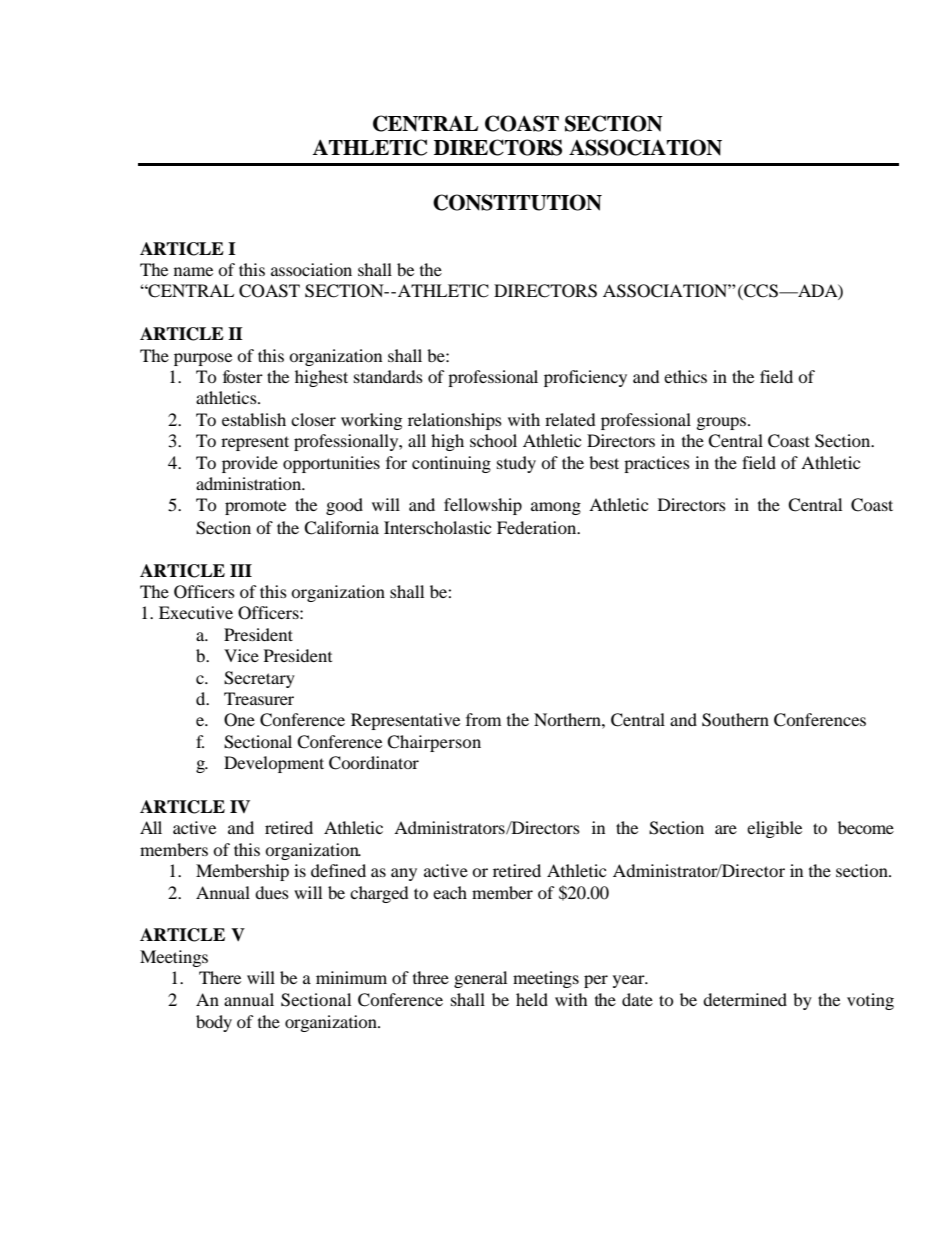 The image size is (952, 1233). I want to click on held, so click(532, 999).
